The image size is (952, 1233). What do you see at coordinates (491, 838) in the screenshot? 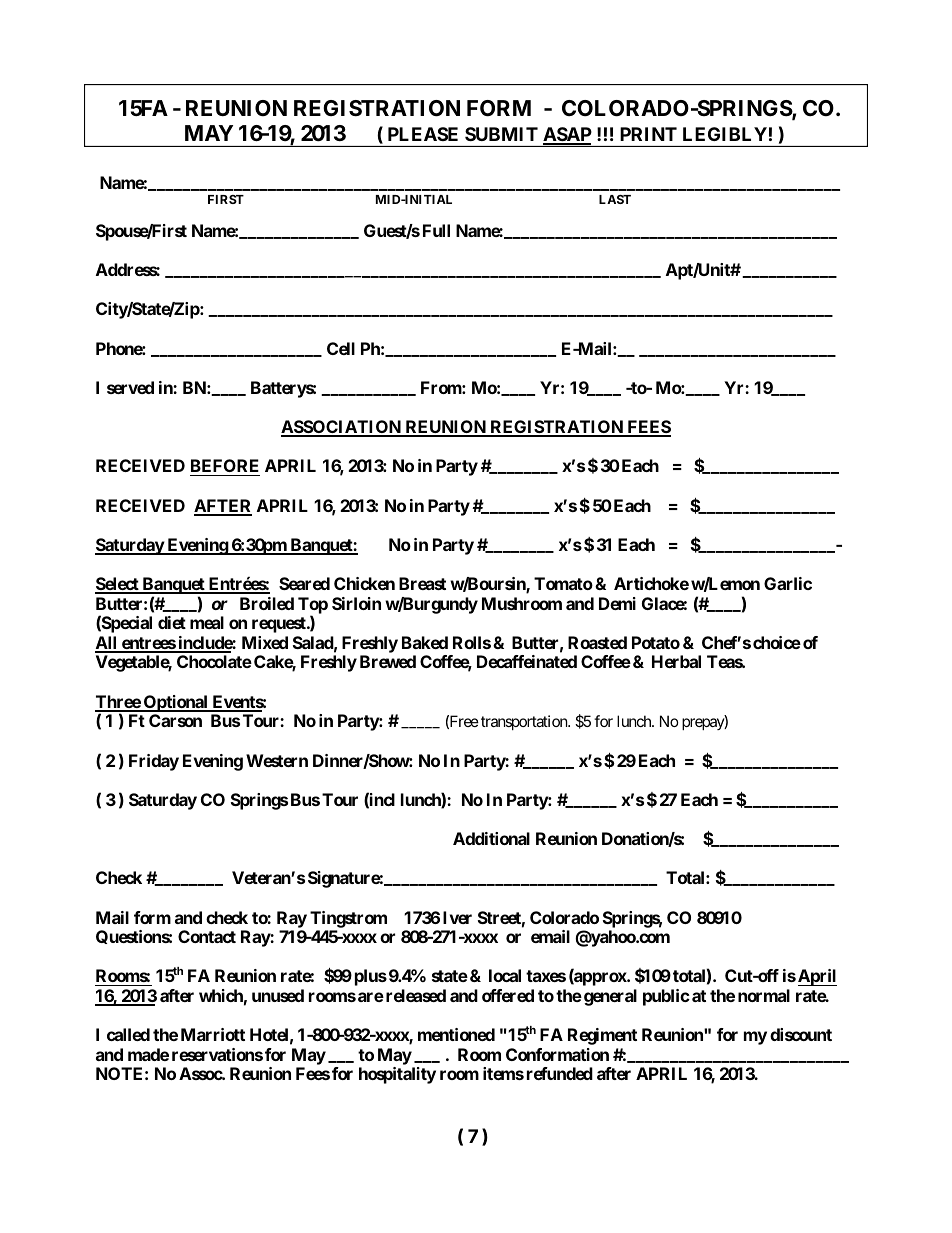
I see `Additional` at bounding box center [491, 838].
